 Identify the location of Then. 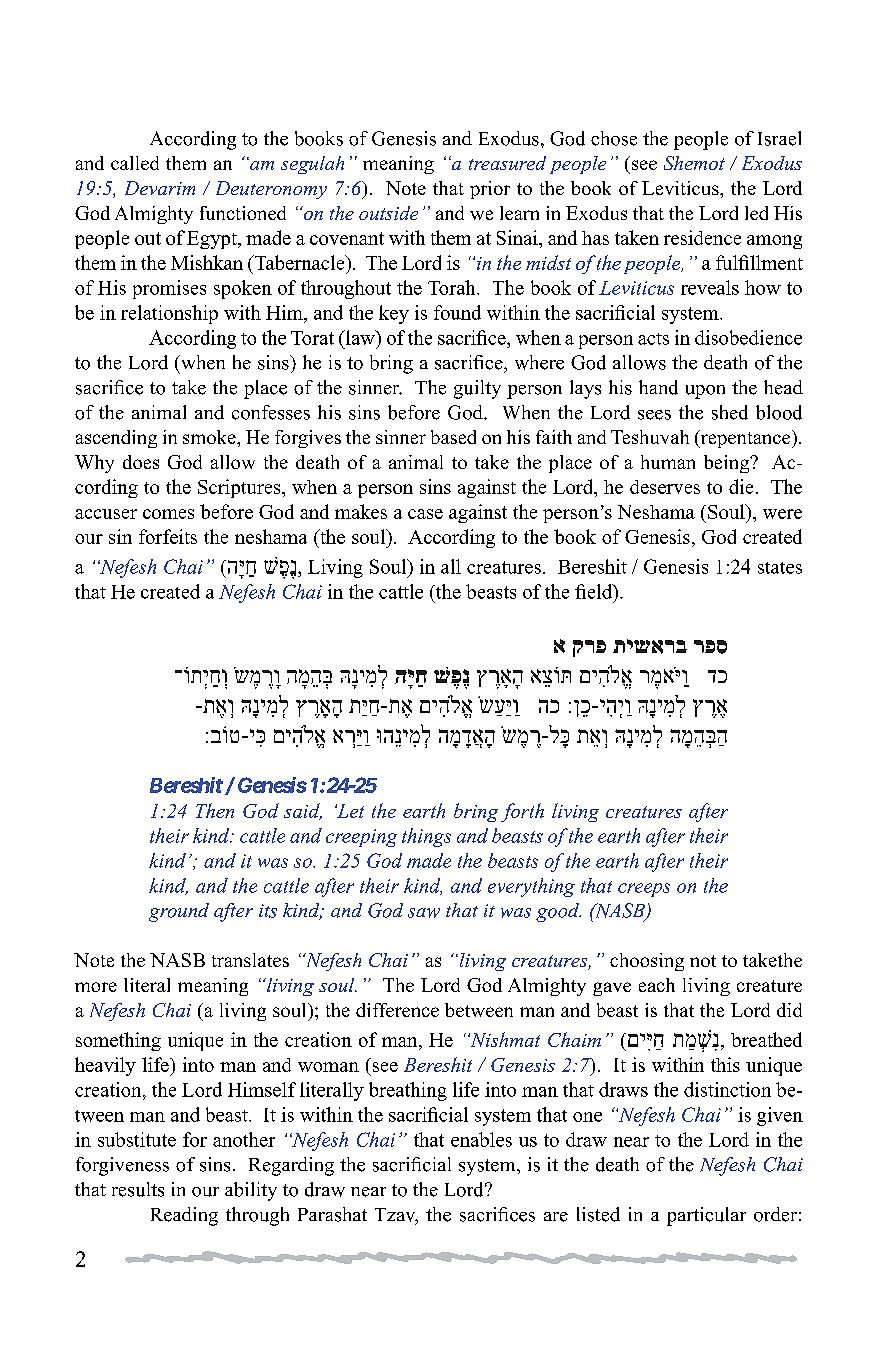
(215, 810).
